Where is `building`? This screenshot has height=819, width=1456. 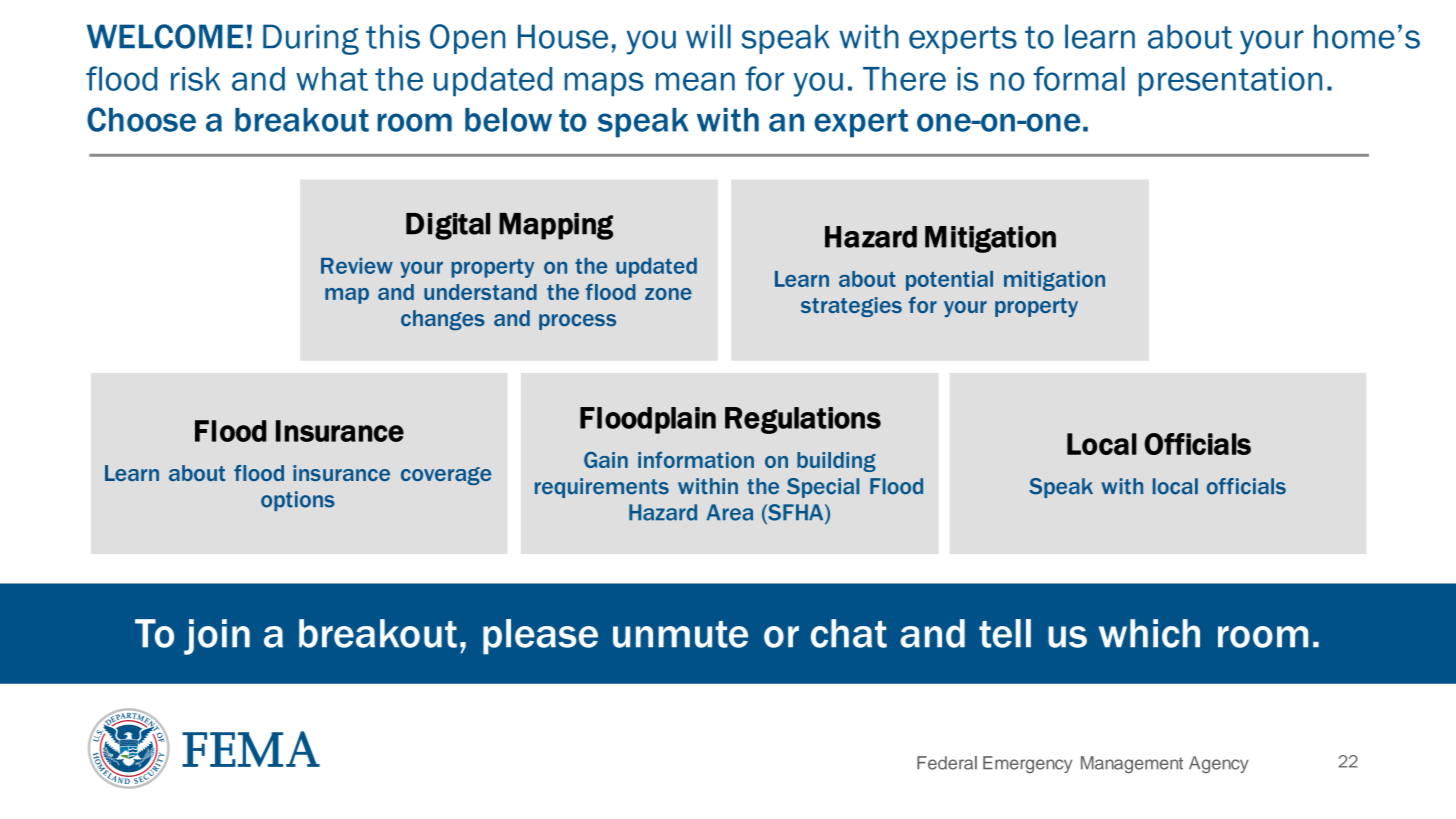
building is located at coordinates (836, 462).
